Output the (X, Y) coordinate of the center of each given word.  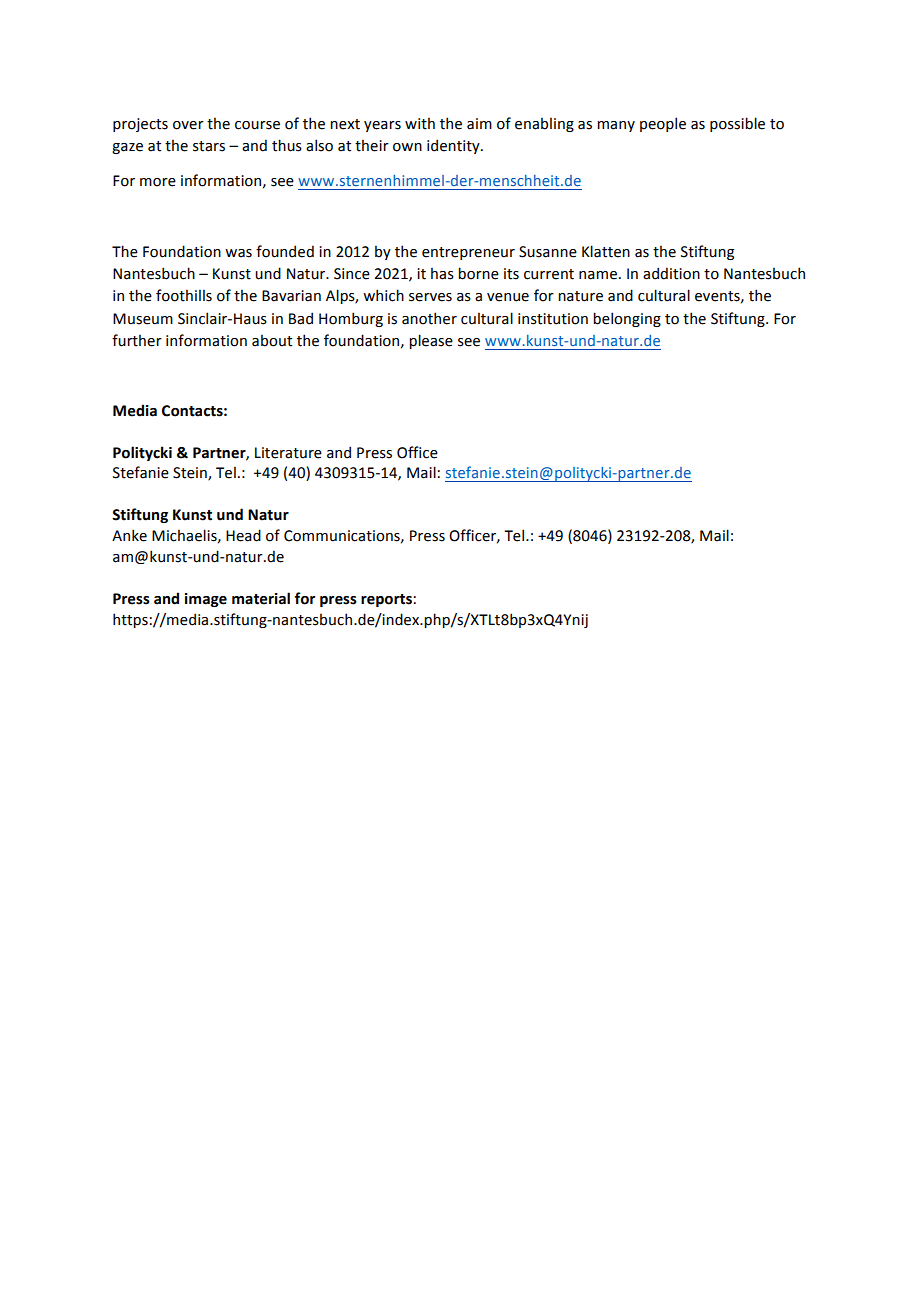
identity (454, 146)
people (663, 124)
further (137, 340)
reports (386, 600)
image (206, 600)
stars (209, 146)
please (431, 341)
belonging (627, 319)
